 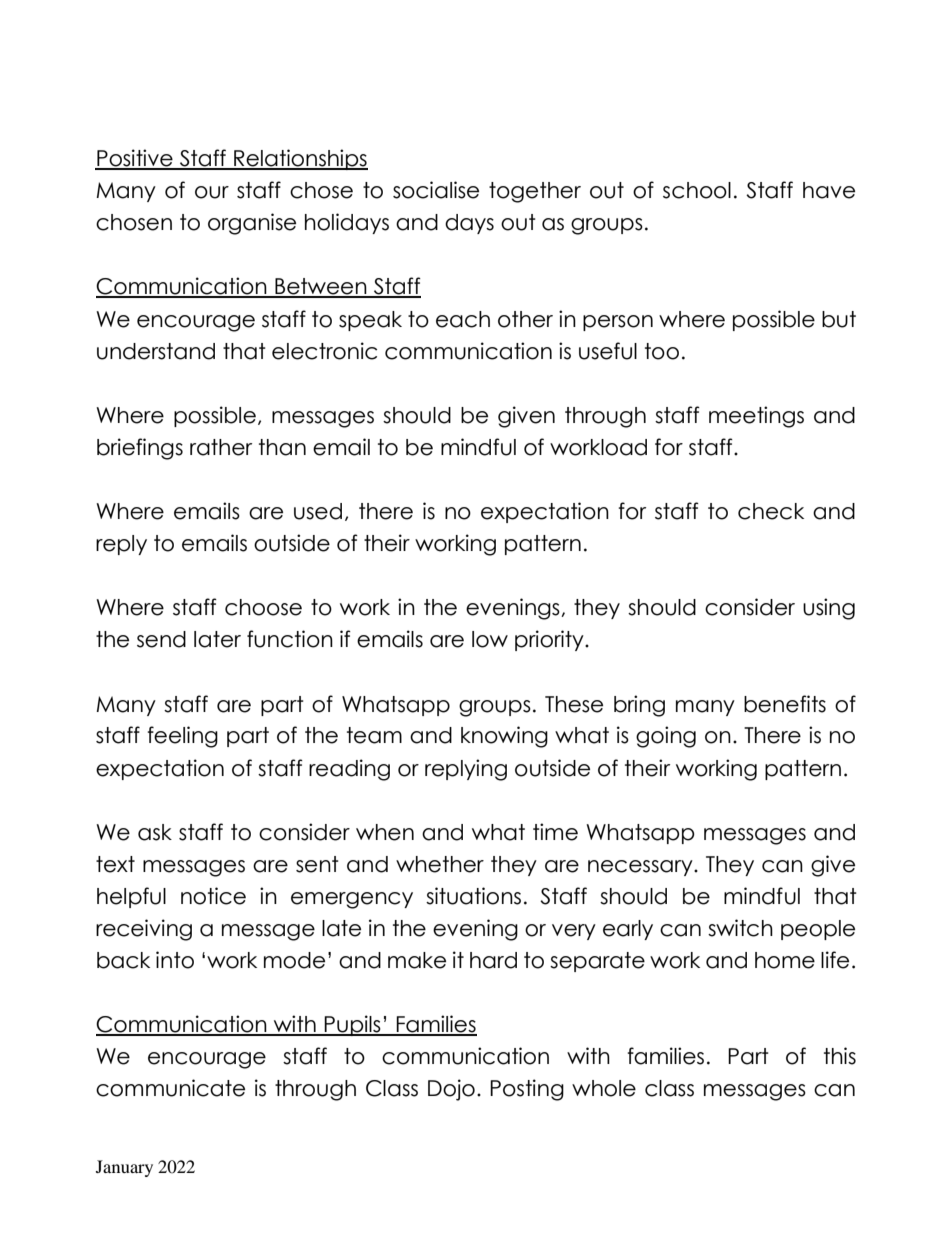 I want to click on benefits, so click(x=785, y=704).
